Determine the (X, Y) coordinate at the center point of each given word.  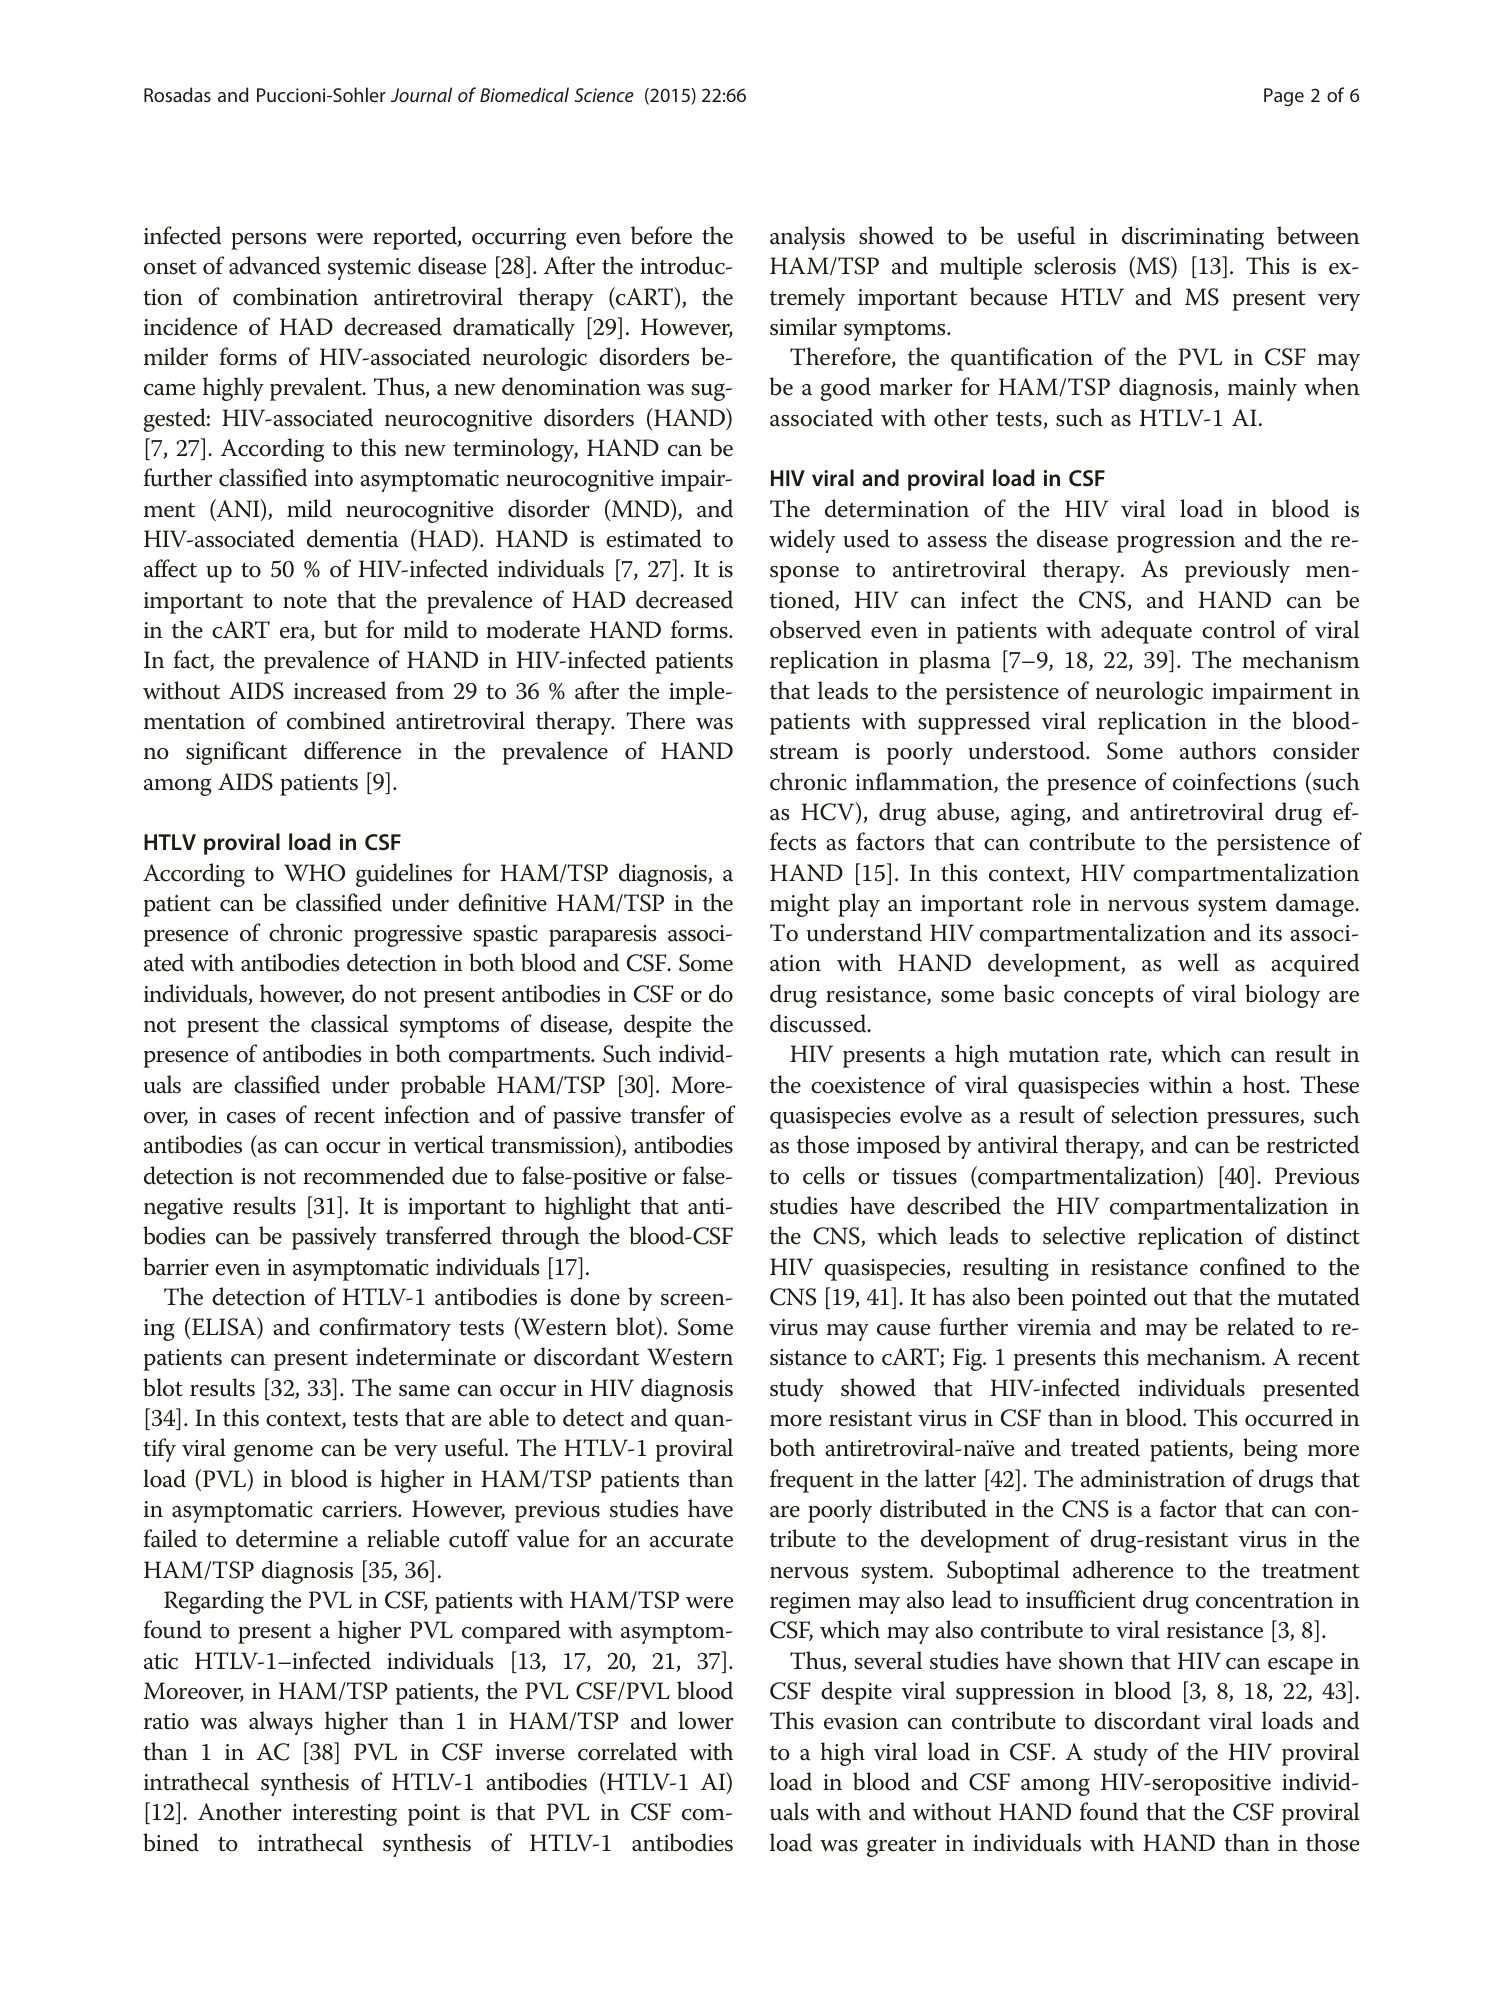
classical (349, 1023)
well (1198, 962)
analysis (807, 238)
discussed (819, 1023)
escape (1300, 1666)
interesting (344, 1815)
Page (1284, 97)
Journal (421, 94)
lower (706, 1720)
